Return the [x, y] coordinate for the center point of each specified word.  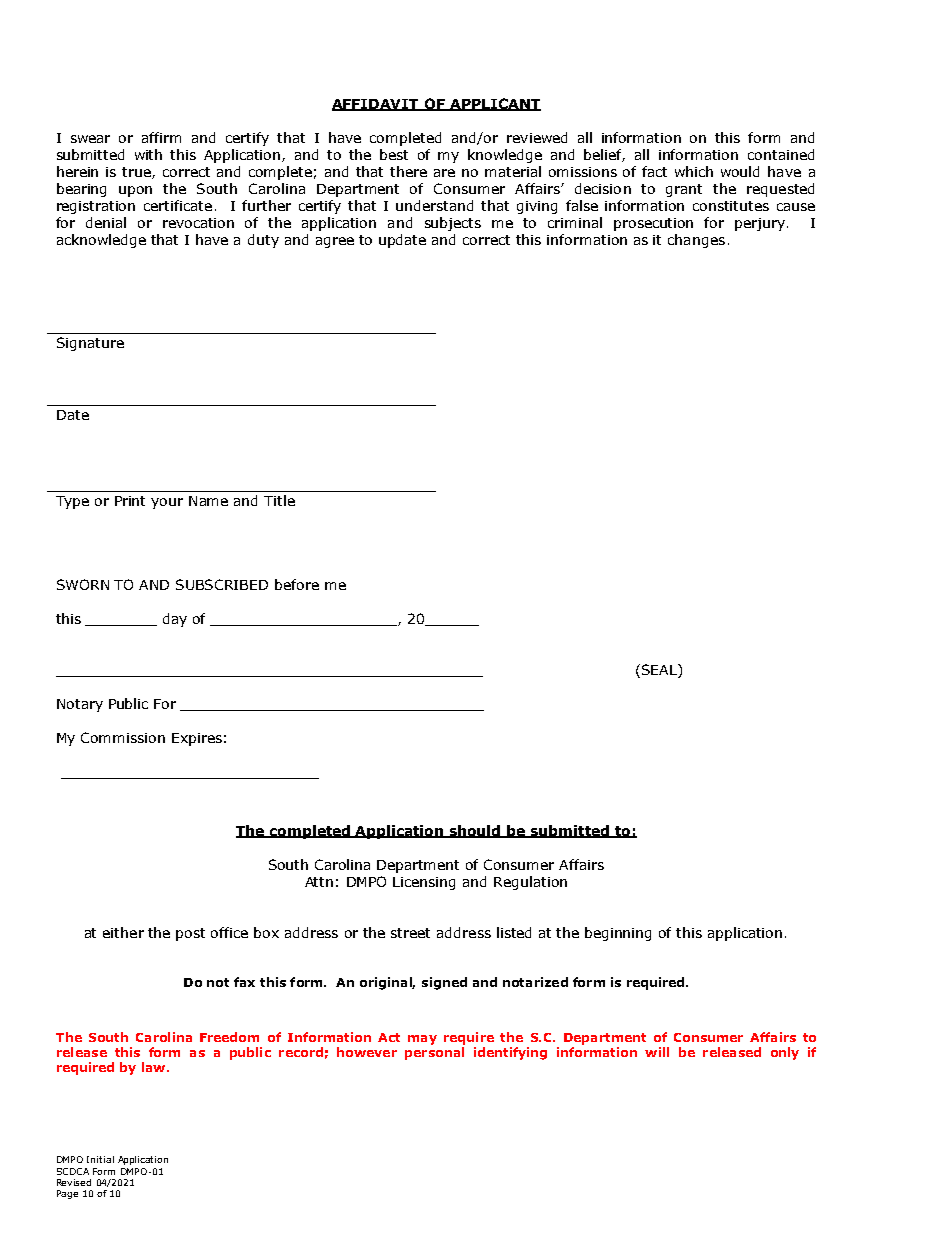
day [175, 620]
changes [696, 241]
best [394, 154]
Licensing [424, 883]
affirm [161, 137]
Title [279, 500]
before [297, 584]
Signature [90, 344]
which [694, 171]
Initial [100, 1159]
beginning [618, 934]
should [475, 831]
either [123, 932]
